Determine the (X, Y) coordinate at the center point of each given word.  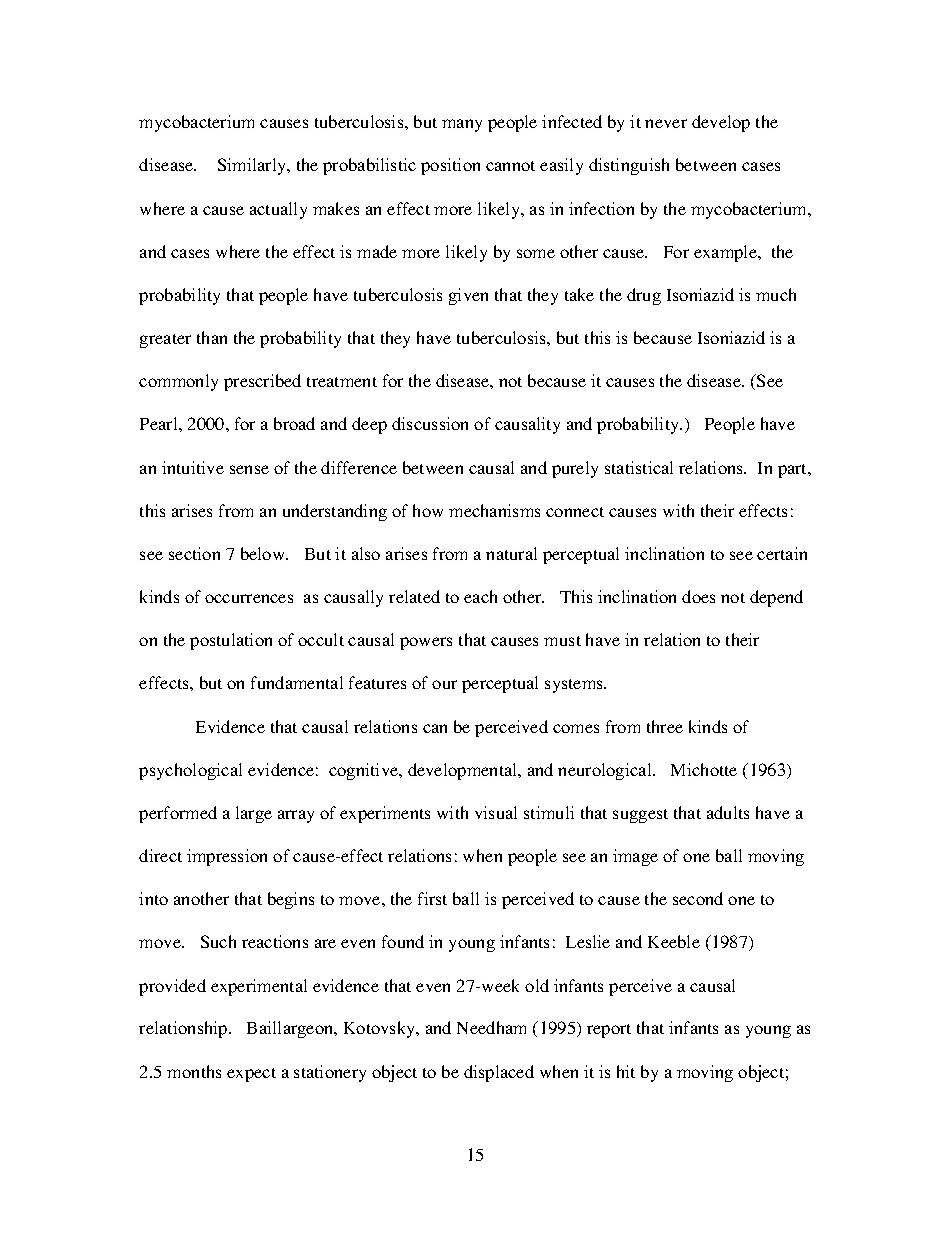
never (666, 123)
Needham (491, 1027)
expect (251, 1075)
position (450, 166)
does (698, 596)
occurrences (249, 598)
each (480, 596)
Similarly (253, 166)
